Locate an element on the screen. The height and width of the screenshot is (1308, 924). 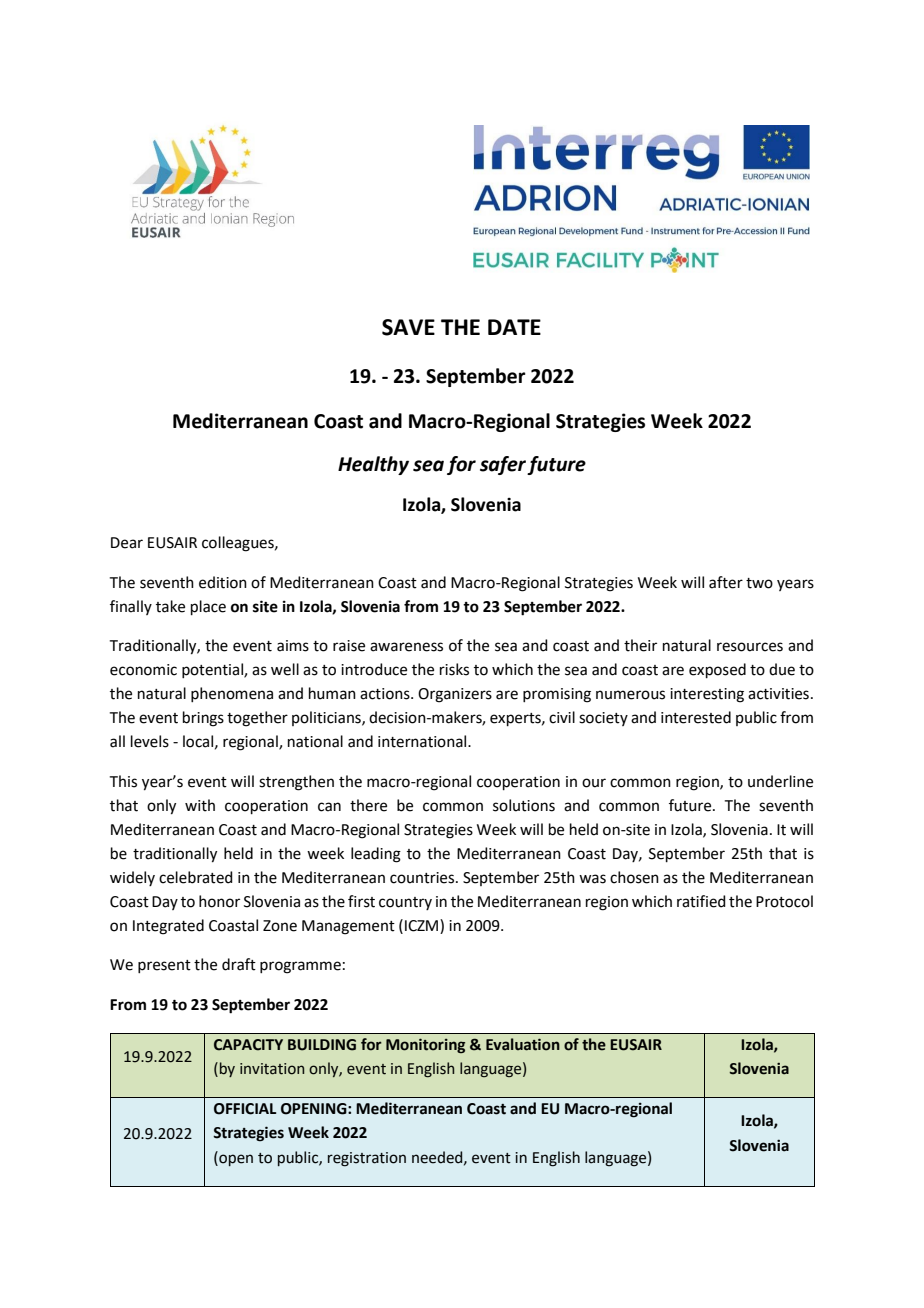
registration is located at coordinates (367, 1159).
